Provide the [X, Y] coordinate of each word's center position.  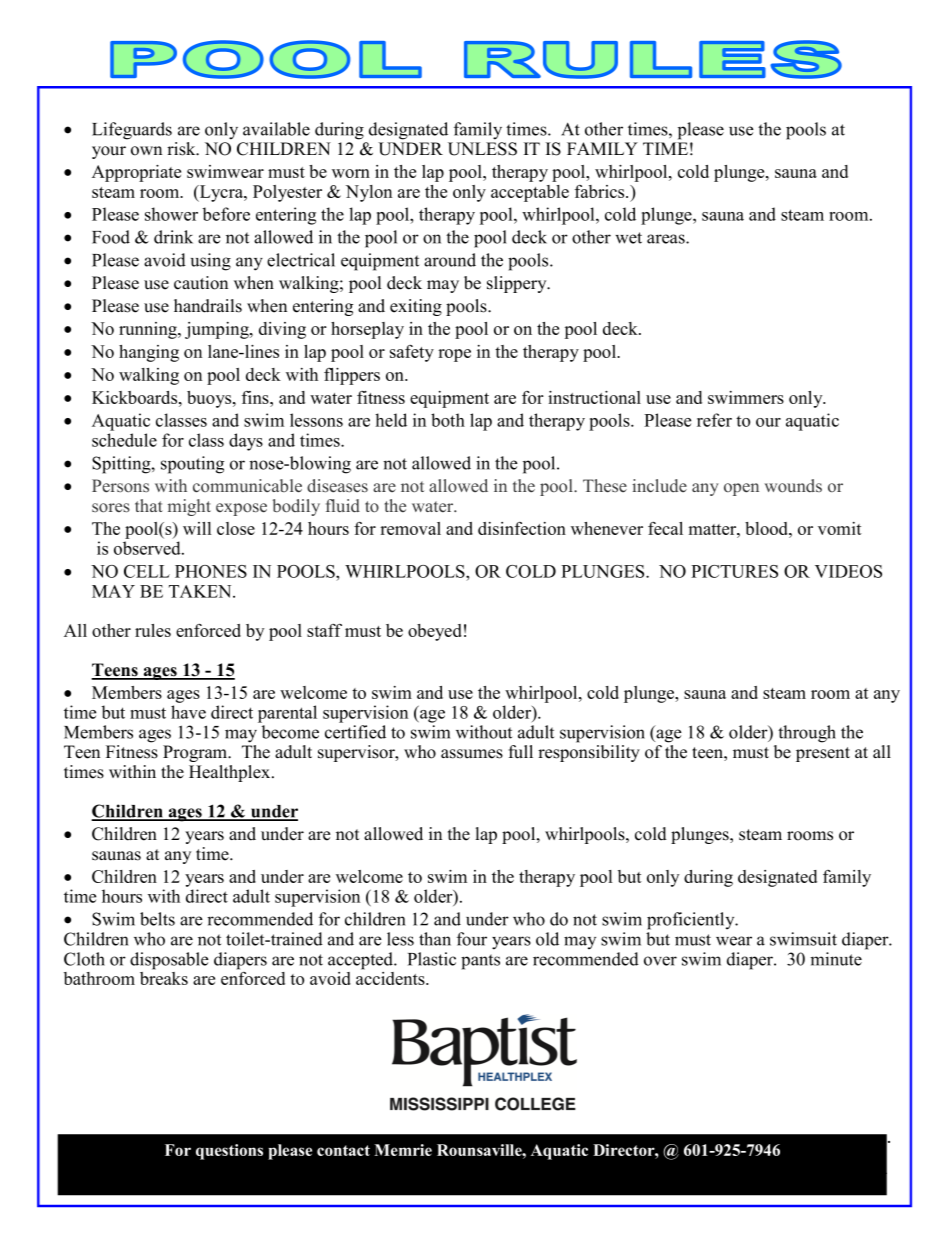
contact [343, 1150]
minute [836, 959]
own [146, 151]
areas [667, 239]
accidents [391, 977]
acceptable [530, 193]
